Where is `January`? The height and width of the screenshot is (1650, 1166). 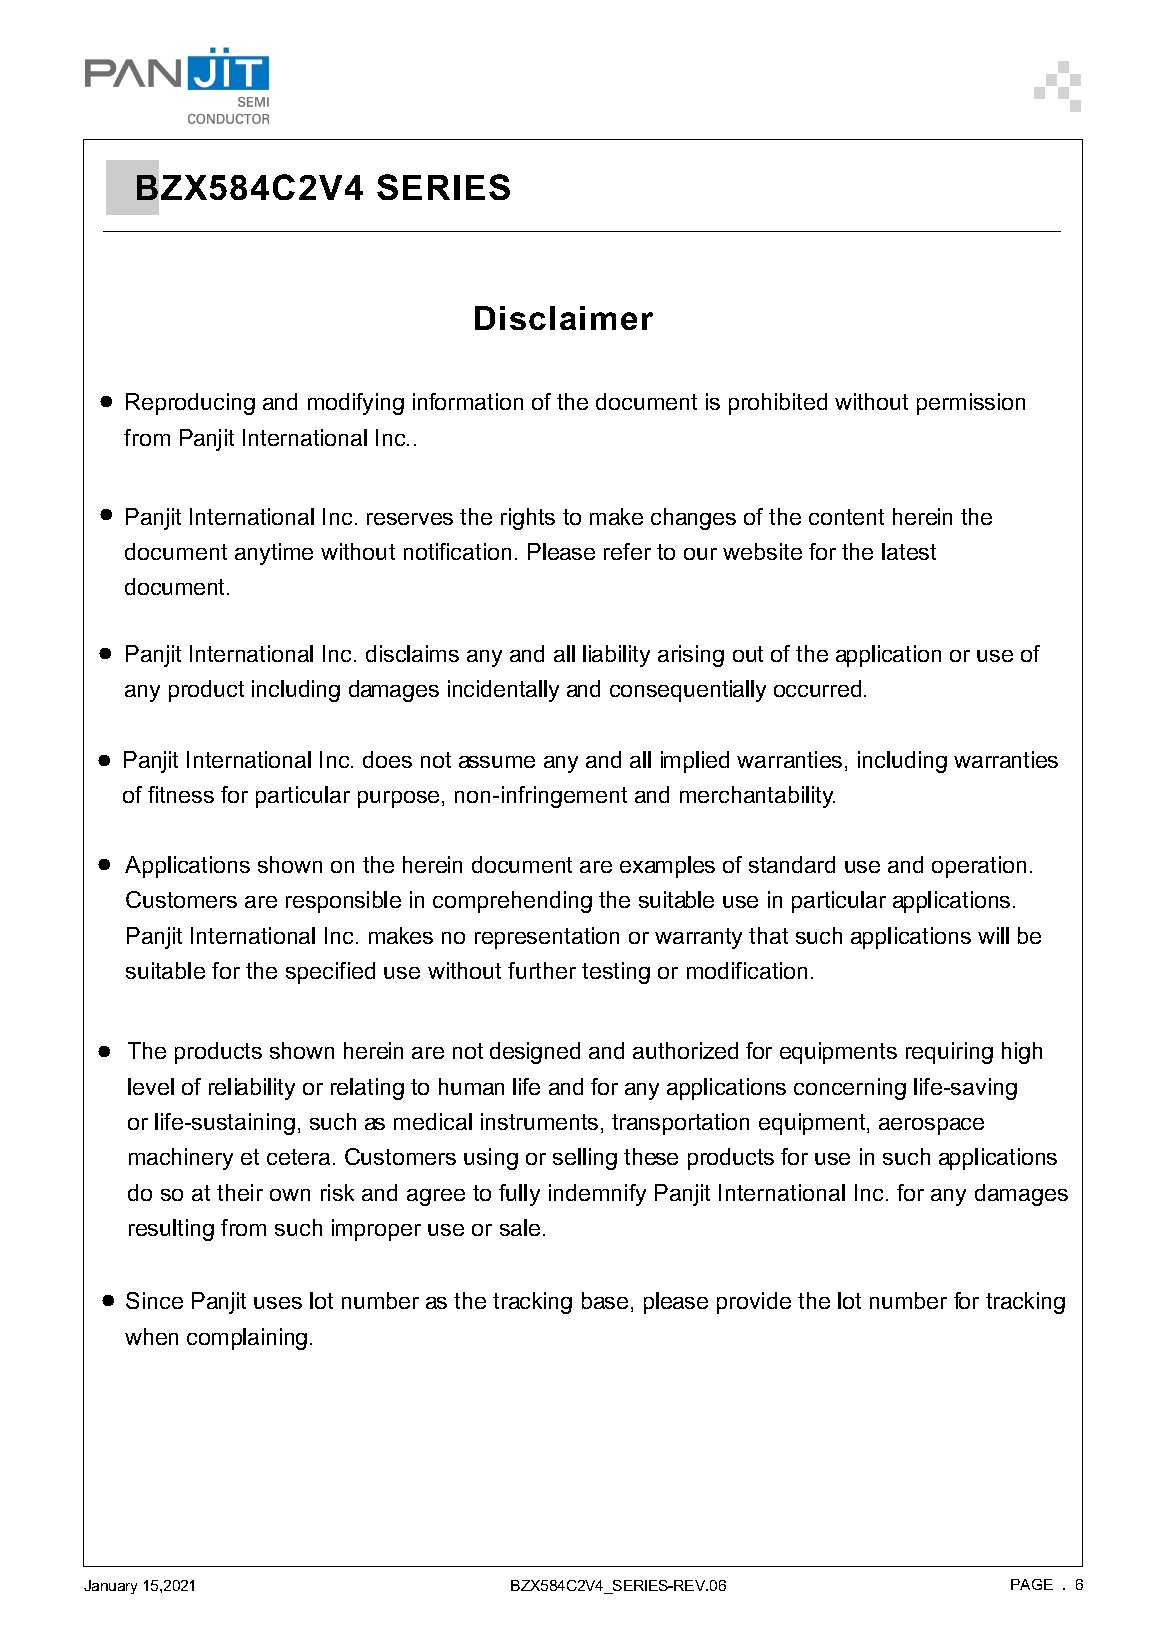 January is located at coordinates (110, 1587).
